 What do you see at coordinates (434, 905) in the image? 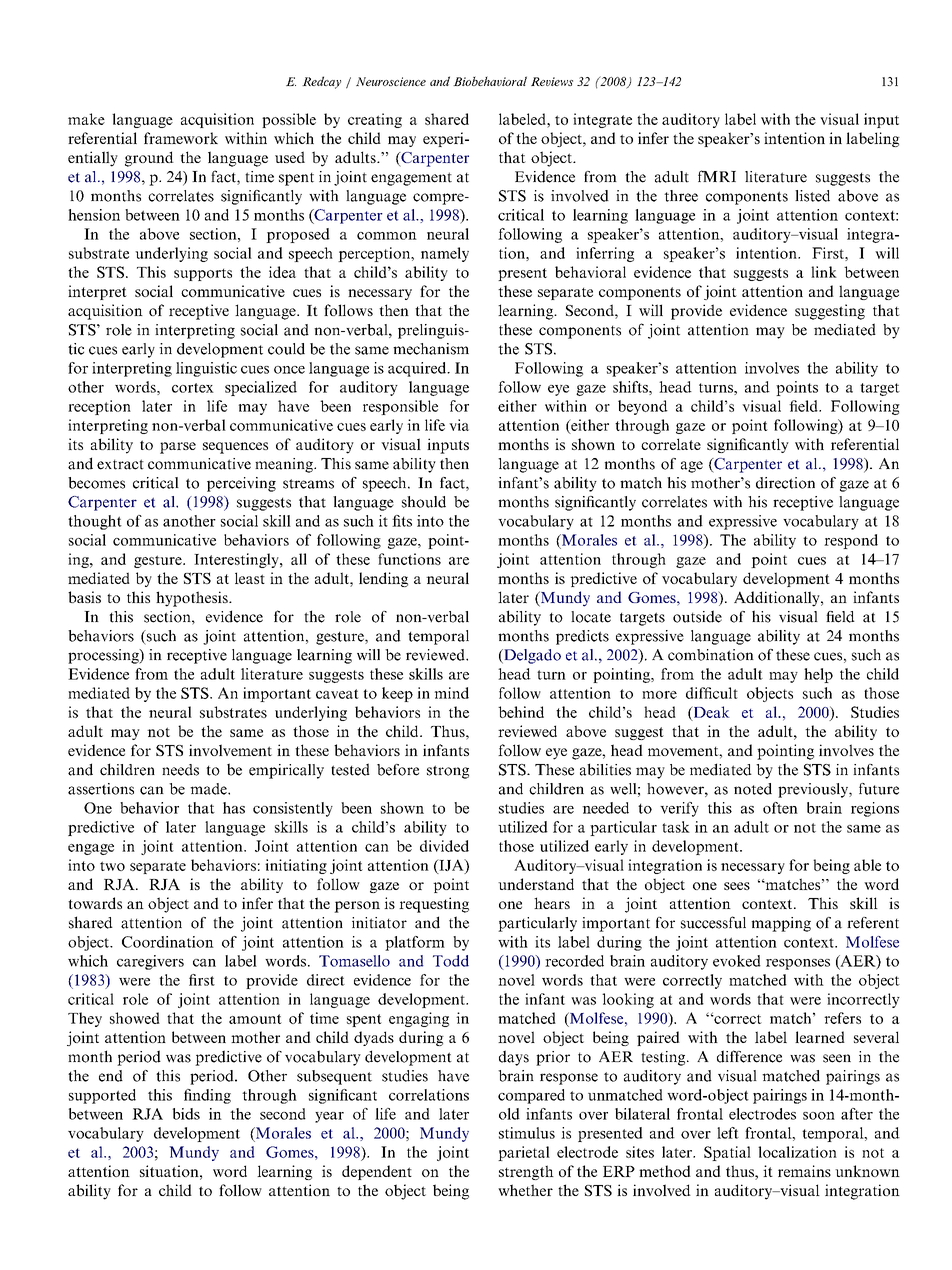
I see `requesting` at bounding box center [434, 905].
